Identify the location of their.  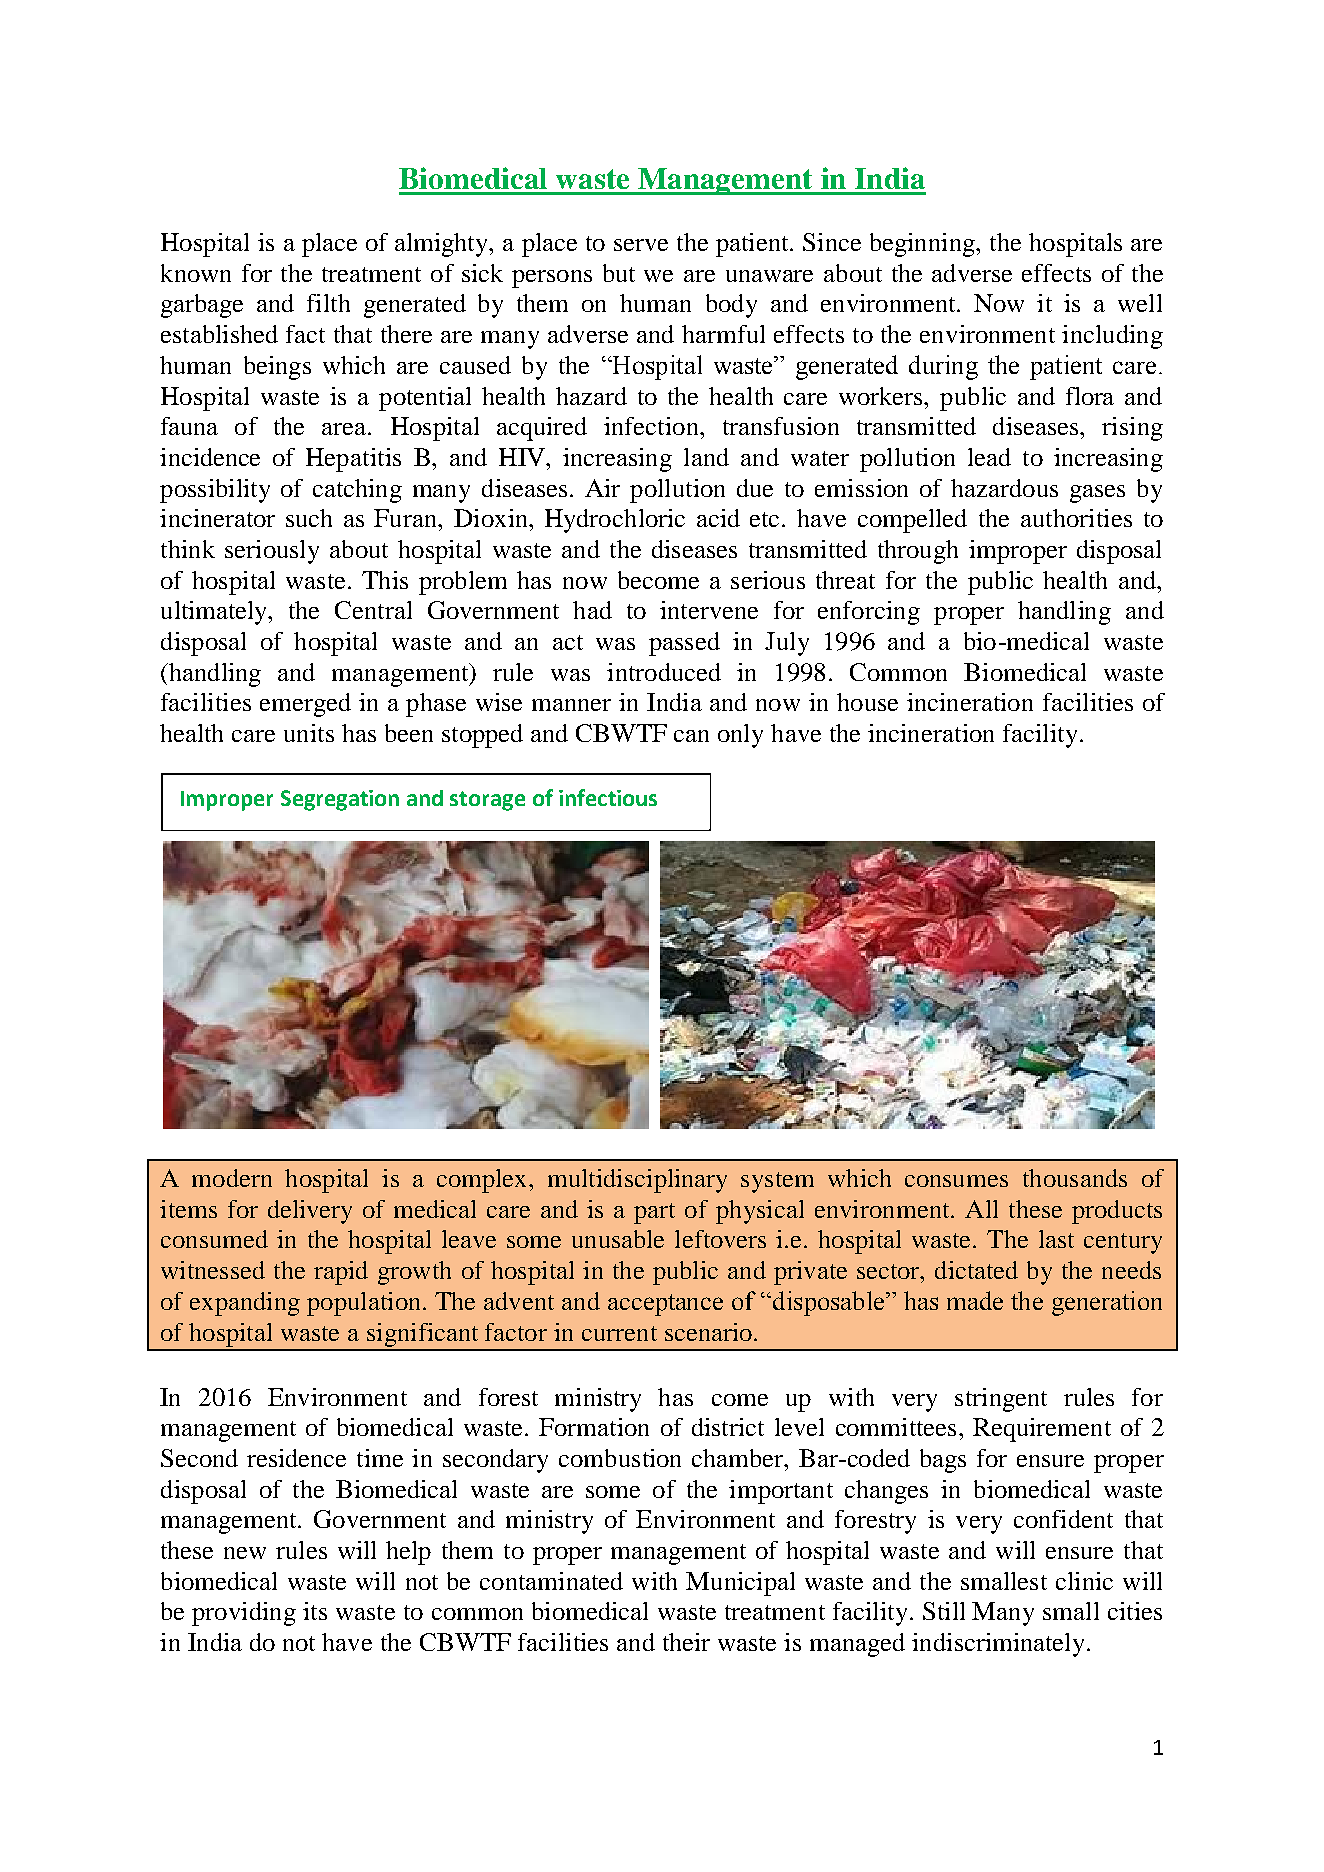
(686, 1642).
